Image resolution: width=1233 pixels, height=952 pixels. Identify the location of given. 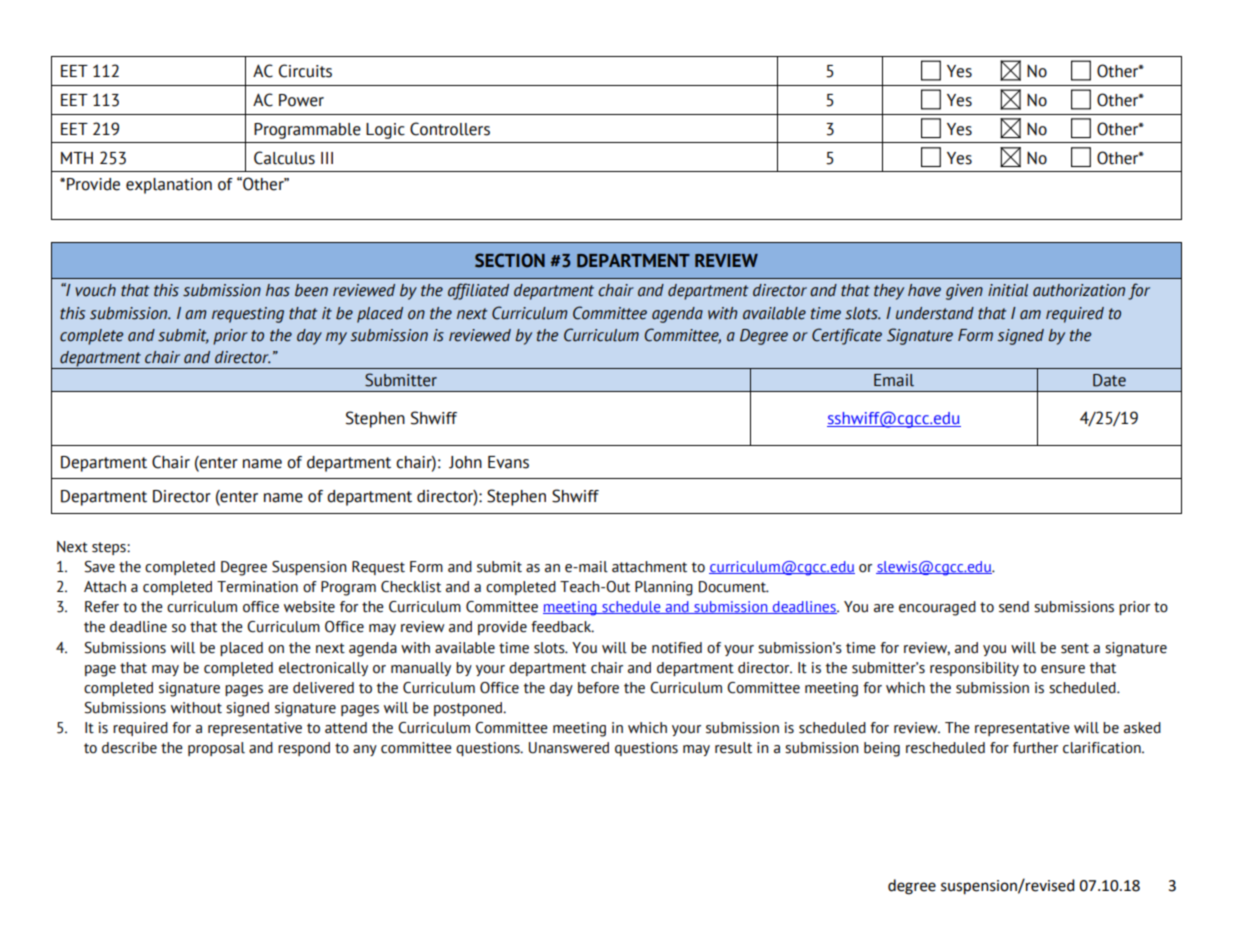
(964, 292).
